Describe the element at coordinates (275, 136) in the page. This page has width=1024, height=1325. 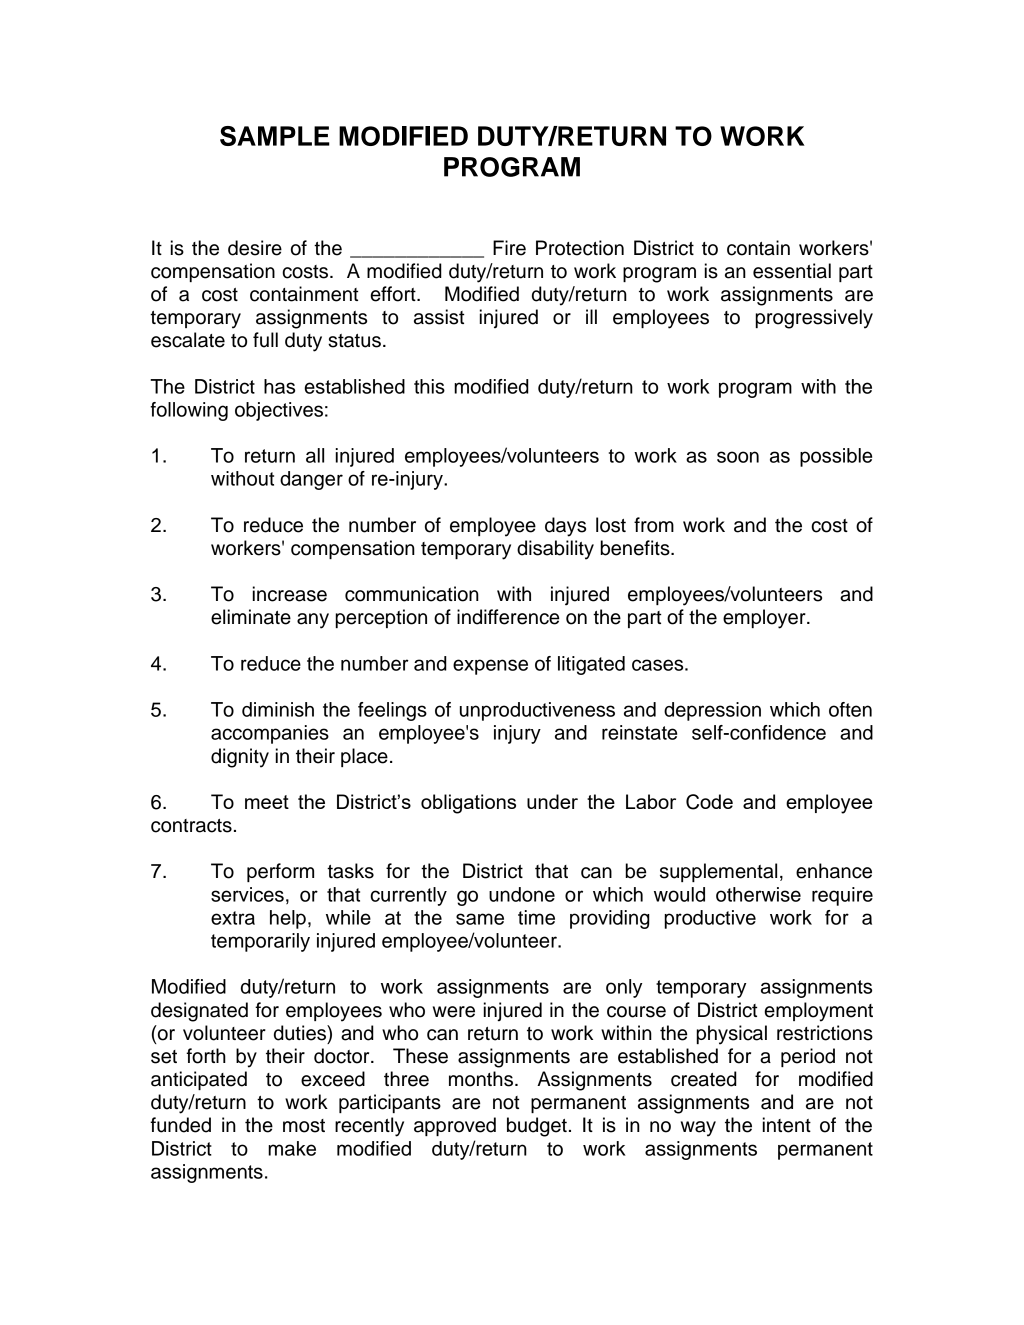
I see `SAMPLE` at that location.
